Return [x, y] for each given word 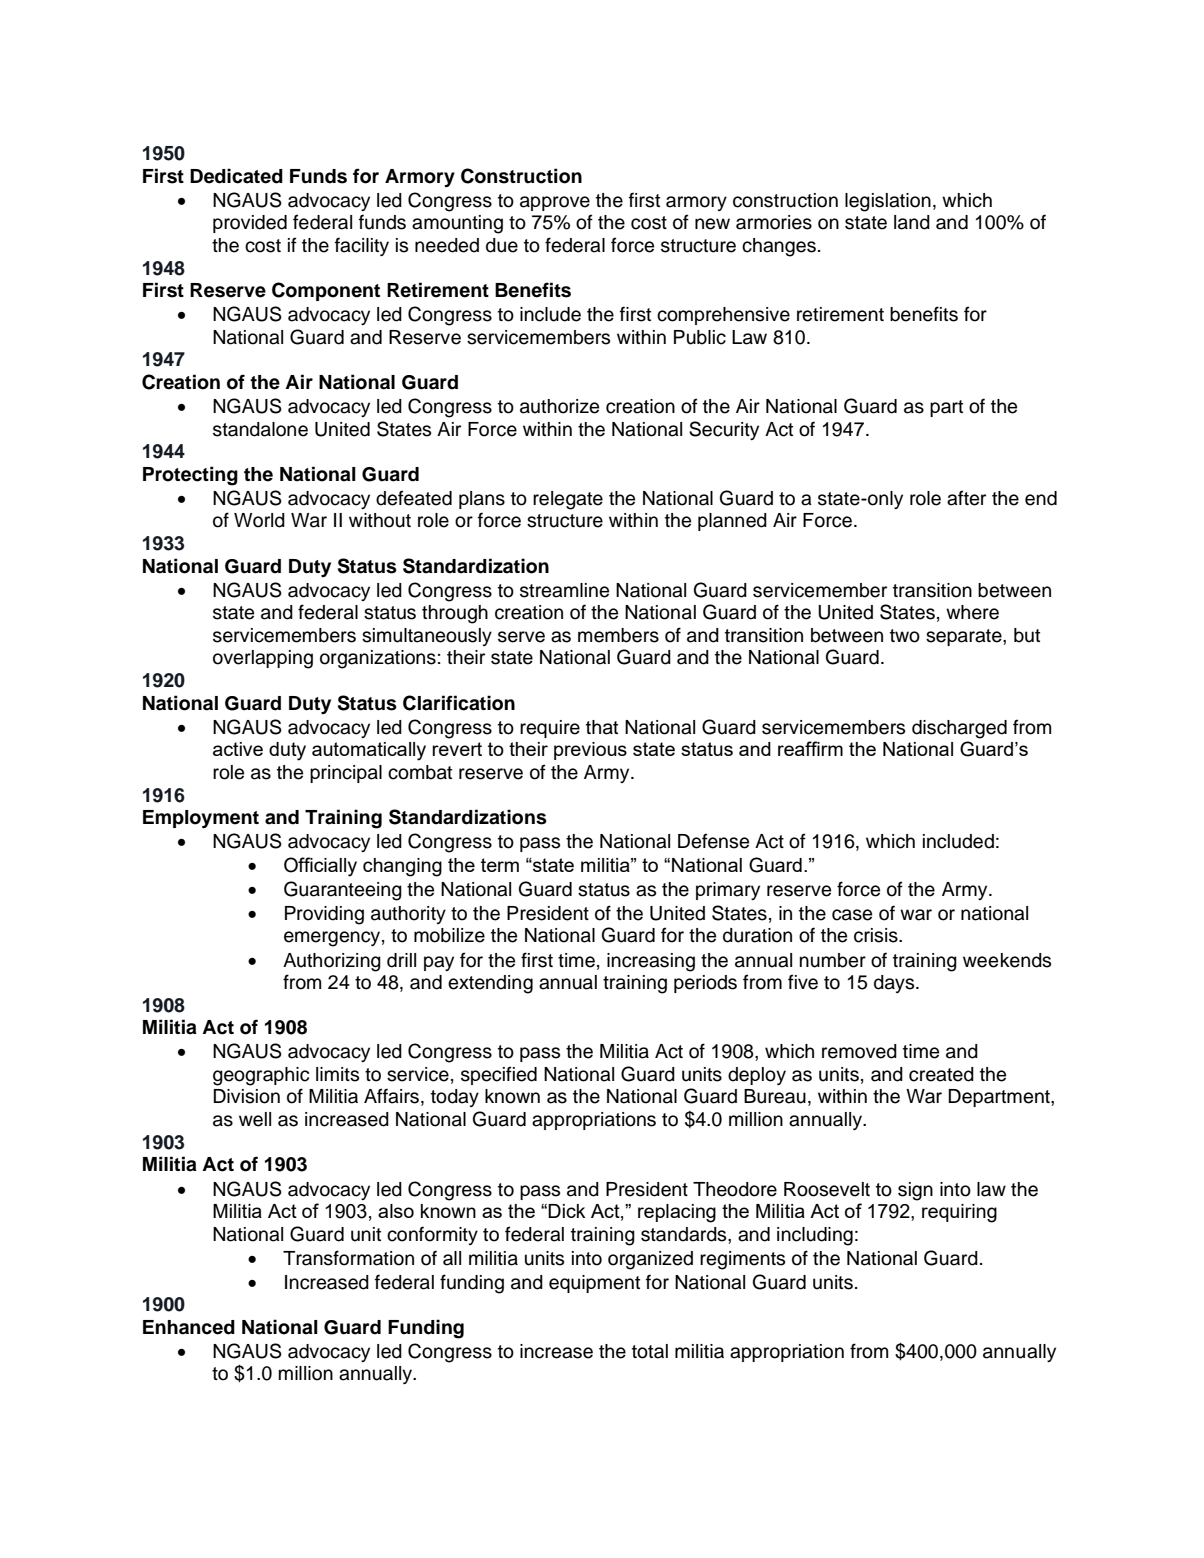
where [972, 612]
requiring [959, 1213]
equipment [594, 1284]
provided [250, 224]
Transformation [348, 1258]
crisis [877, 935]
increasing [651, 962]
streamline [564, 590]
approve [555, 203]
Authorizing [332, 962]
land [912, 222]
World [259, 520]
